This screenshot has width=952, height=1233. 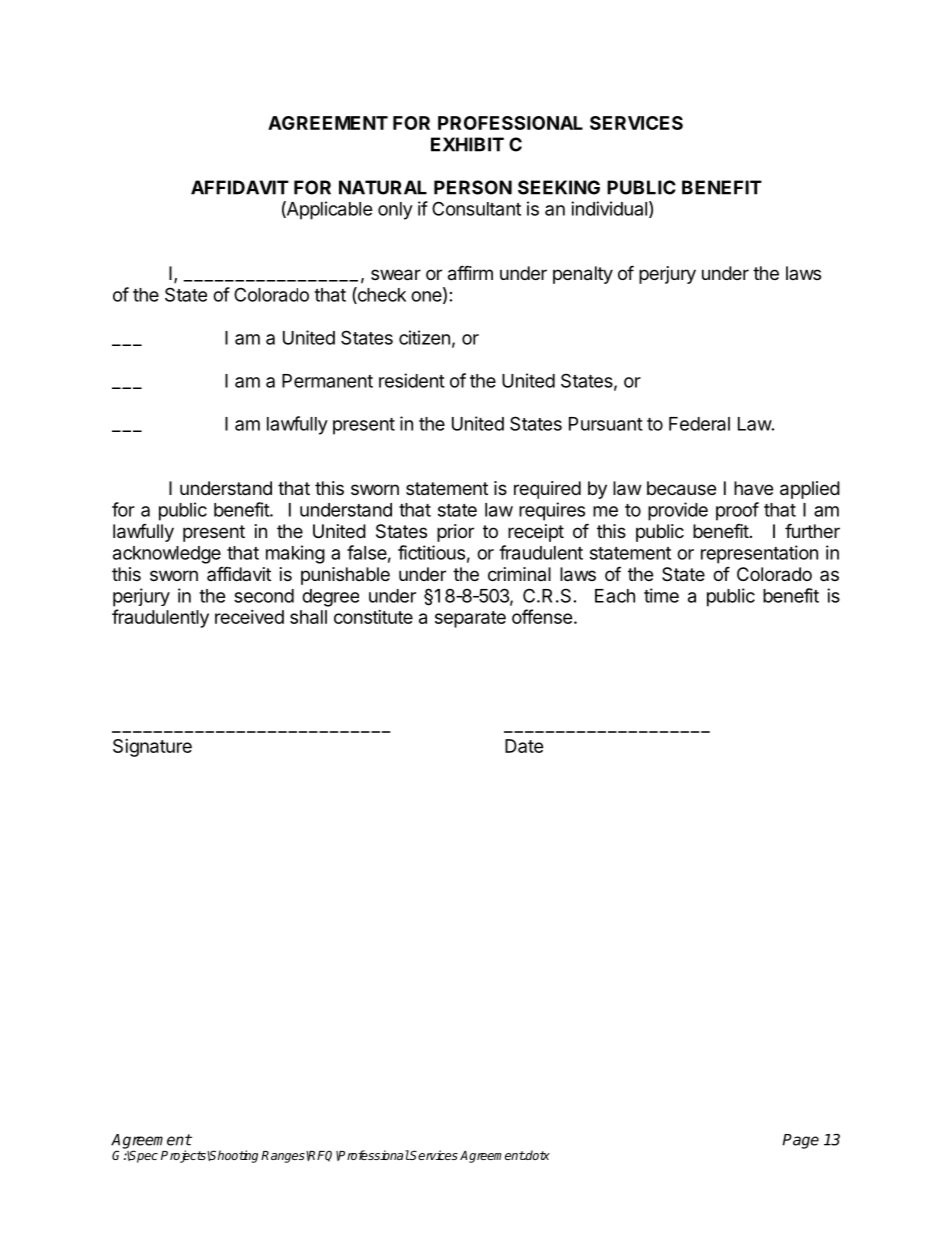 I want to click on offense, so click(x=542, y=616).
